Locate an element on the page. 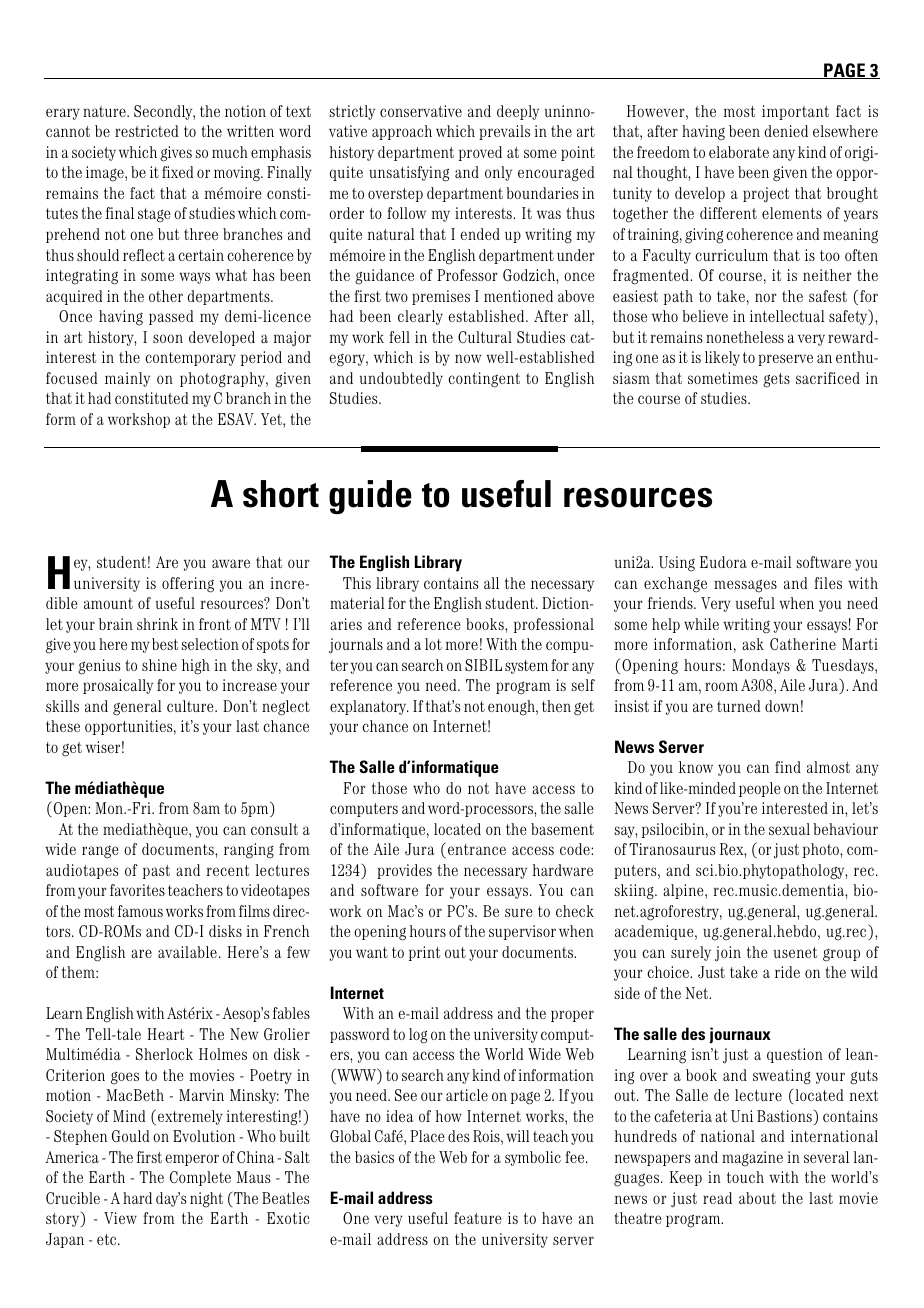 The width and height of the image is (924, 1308). print is located at coordinates (424, 953).
